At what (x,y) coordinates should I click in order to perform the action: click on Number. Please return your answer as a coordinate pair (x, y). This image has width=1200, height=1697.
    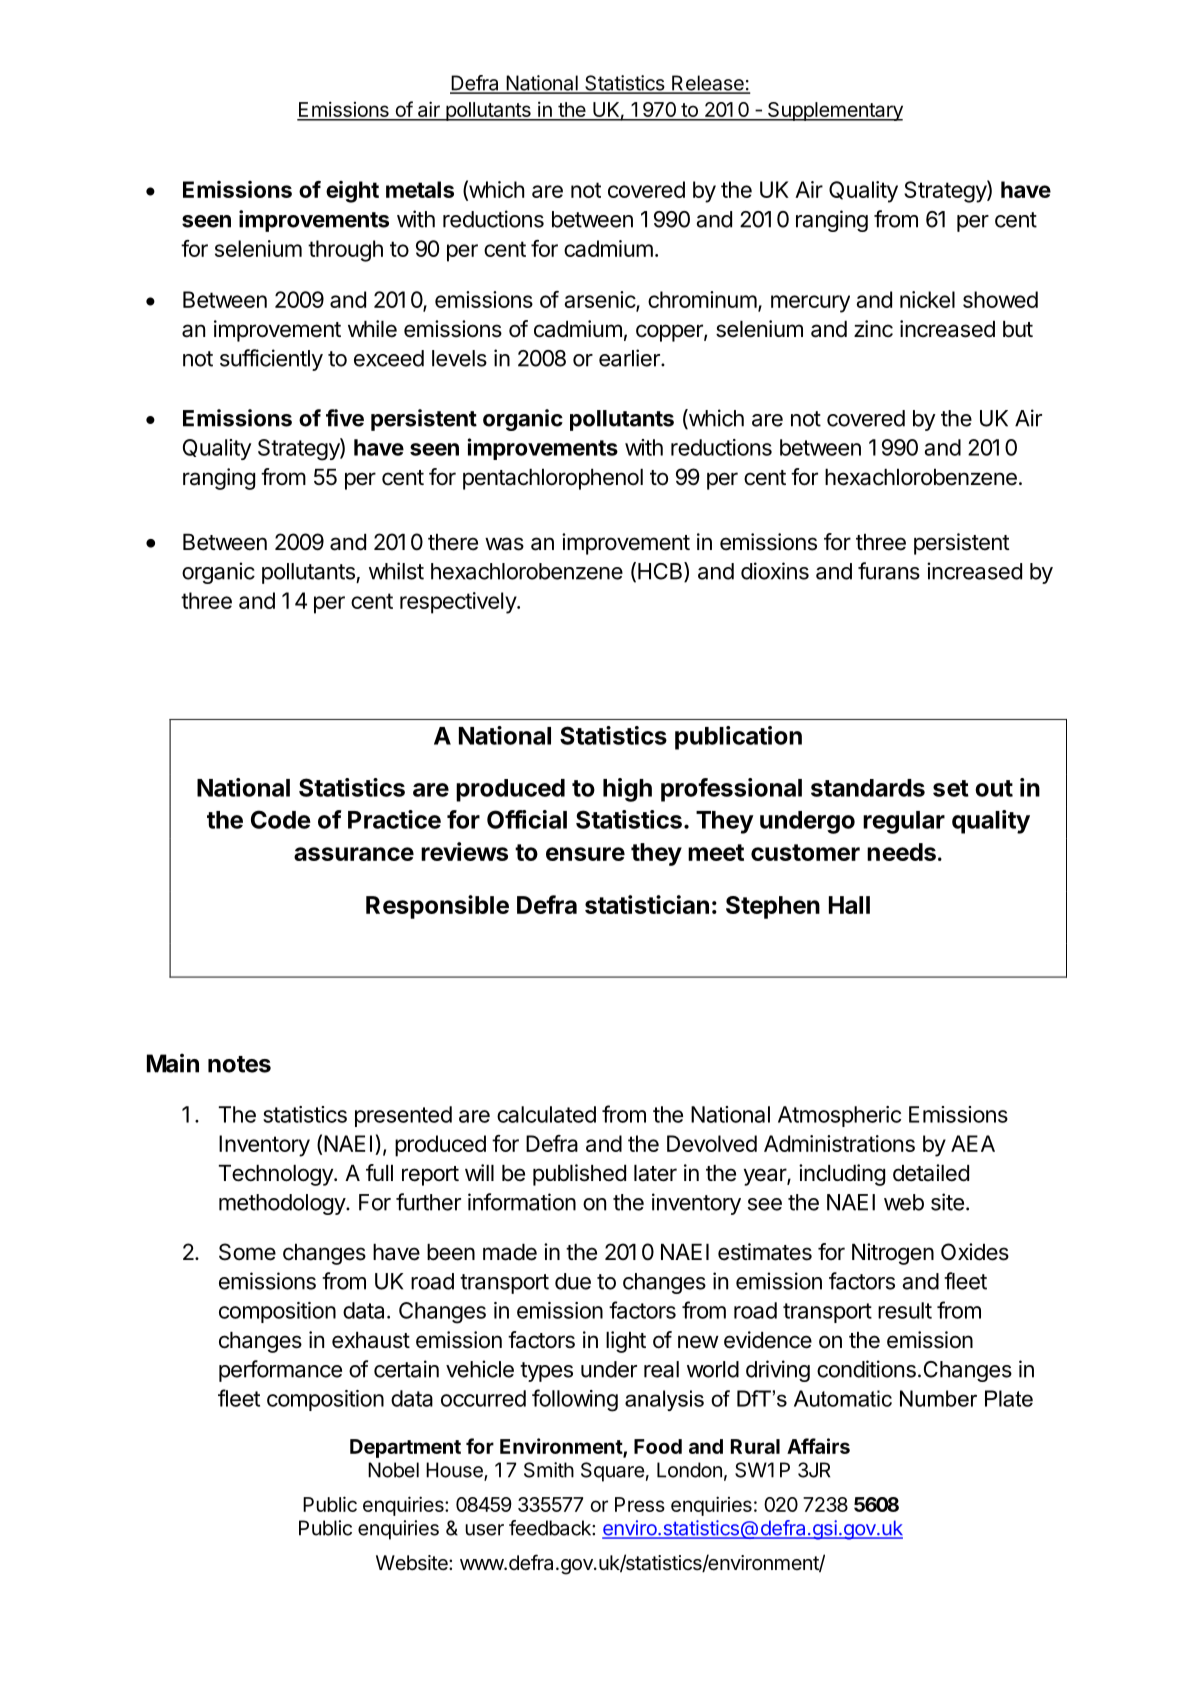
    Looking at the image, I should click on (938, 1398).
